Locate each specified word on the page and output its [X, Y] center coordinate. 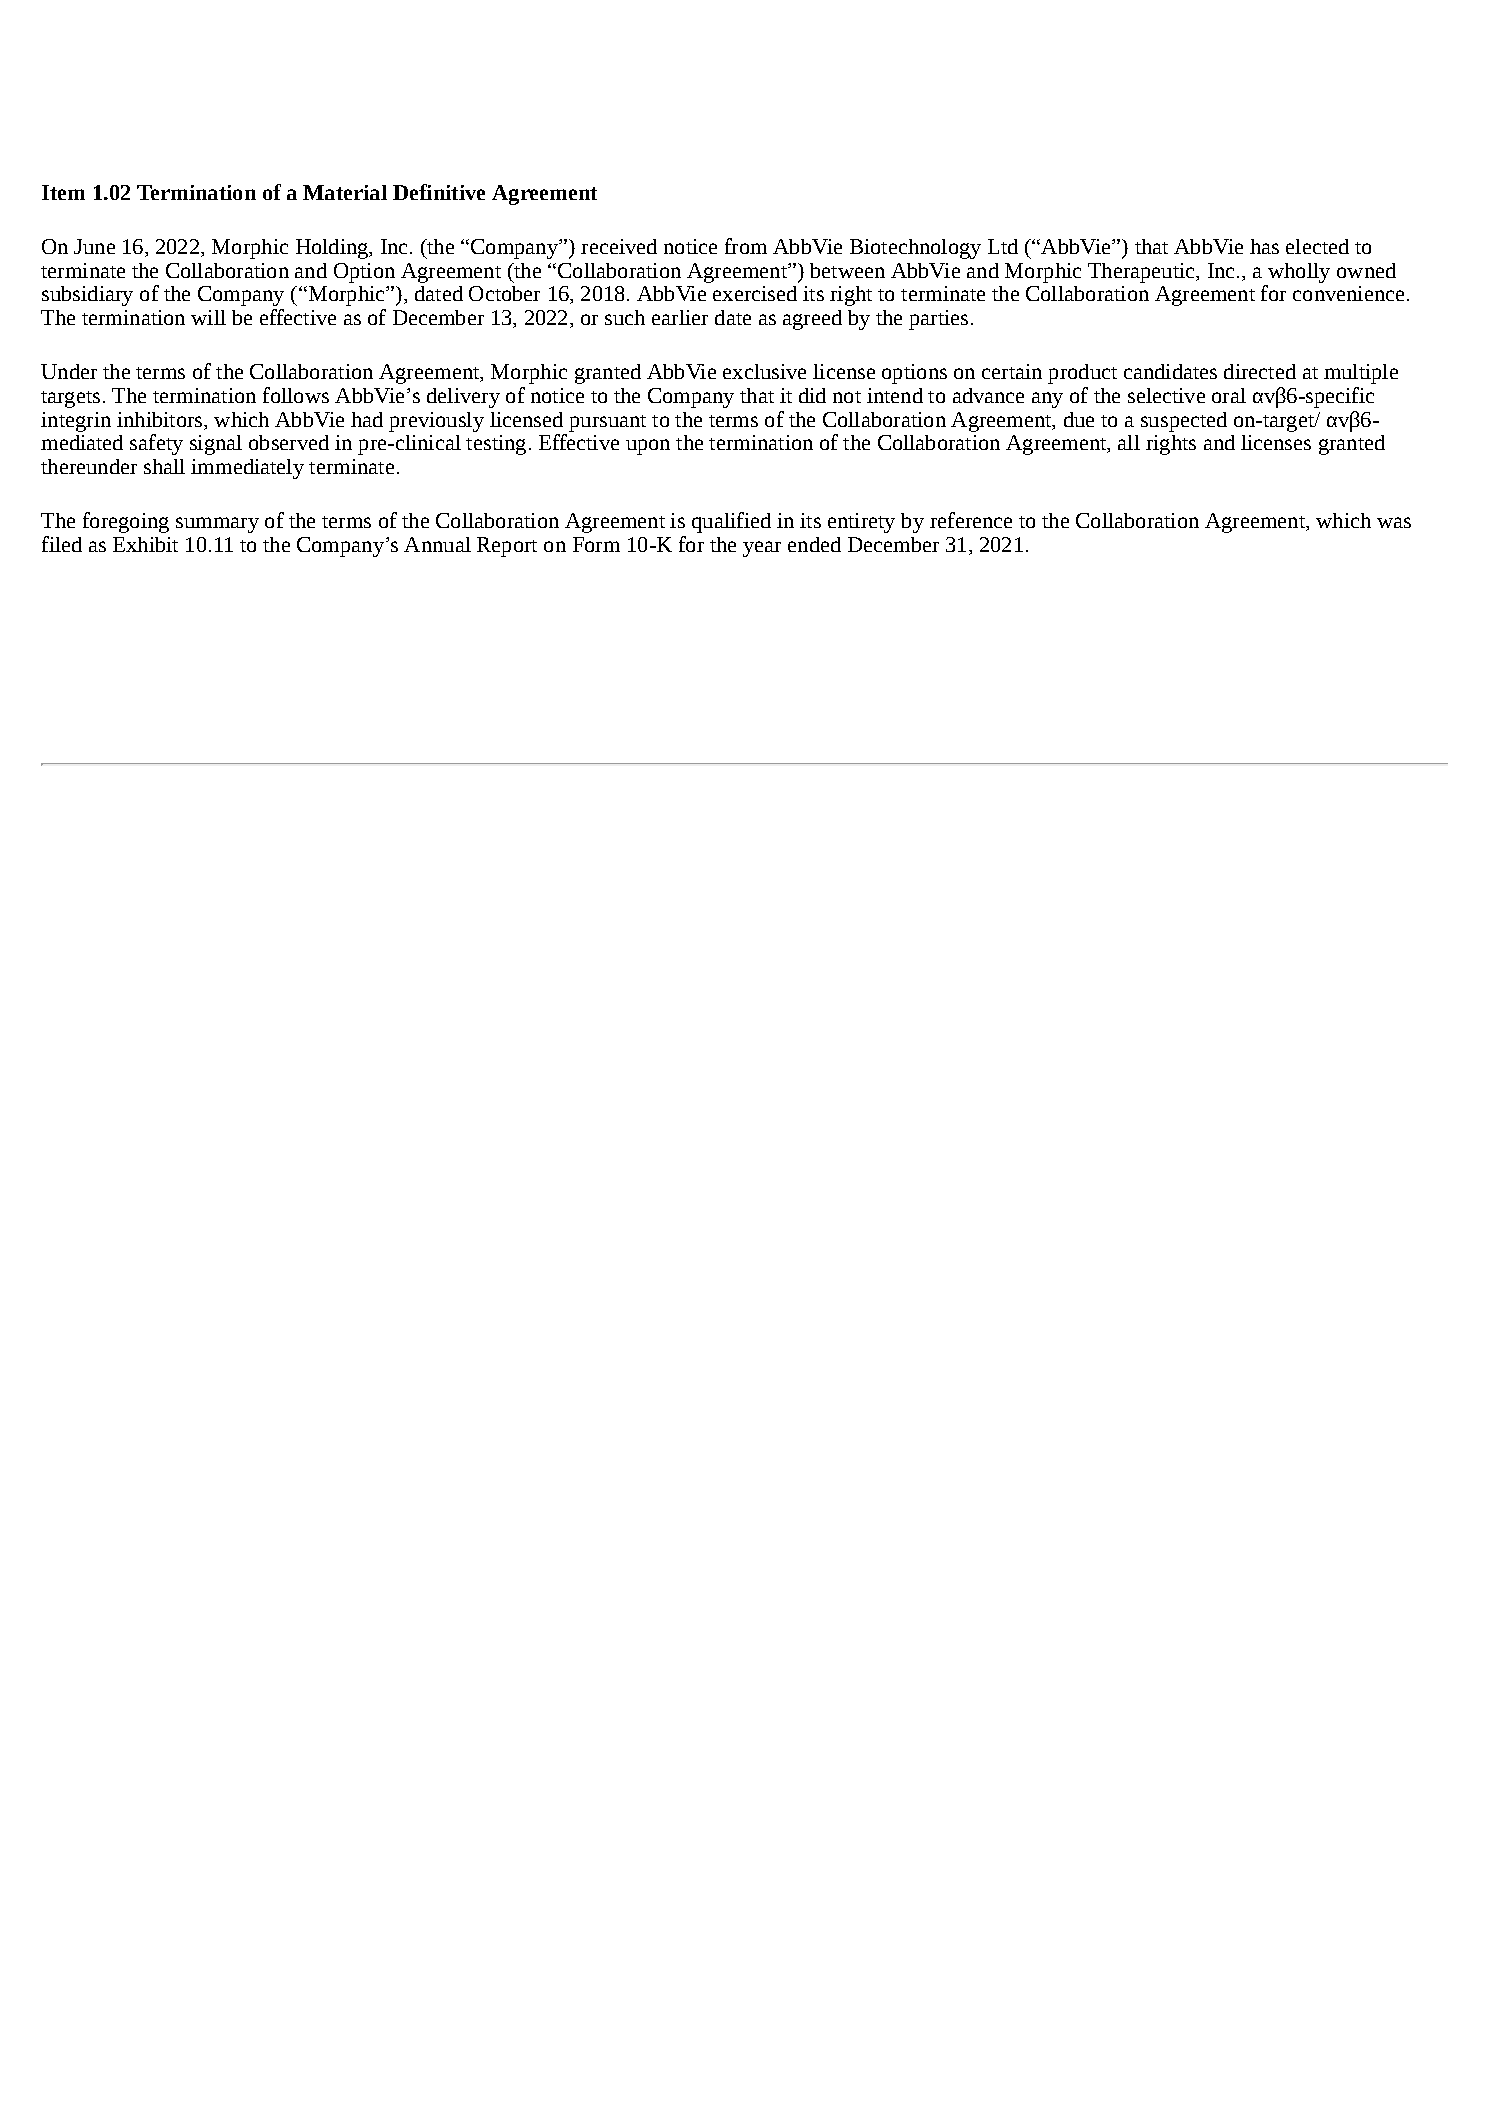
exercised [755, 293]
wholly [1299, 273]
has [1264, 246]
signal [216, 445]
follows [296, 395]
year [762, 549]
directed [1260, 371]
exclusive [764, 371]
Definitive [439, 192]
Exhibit [145, 544]
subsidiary [87, 296]
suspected [1184, 422]
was [1394, 522]
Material [345, 192]
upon [648, 447]
